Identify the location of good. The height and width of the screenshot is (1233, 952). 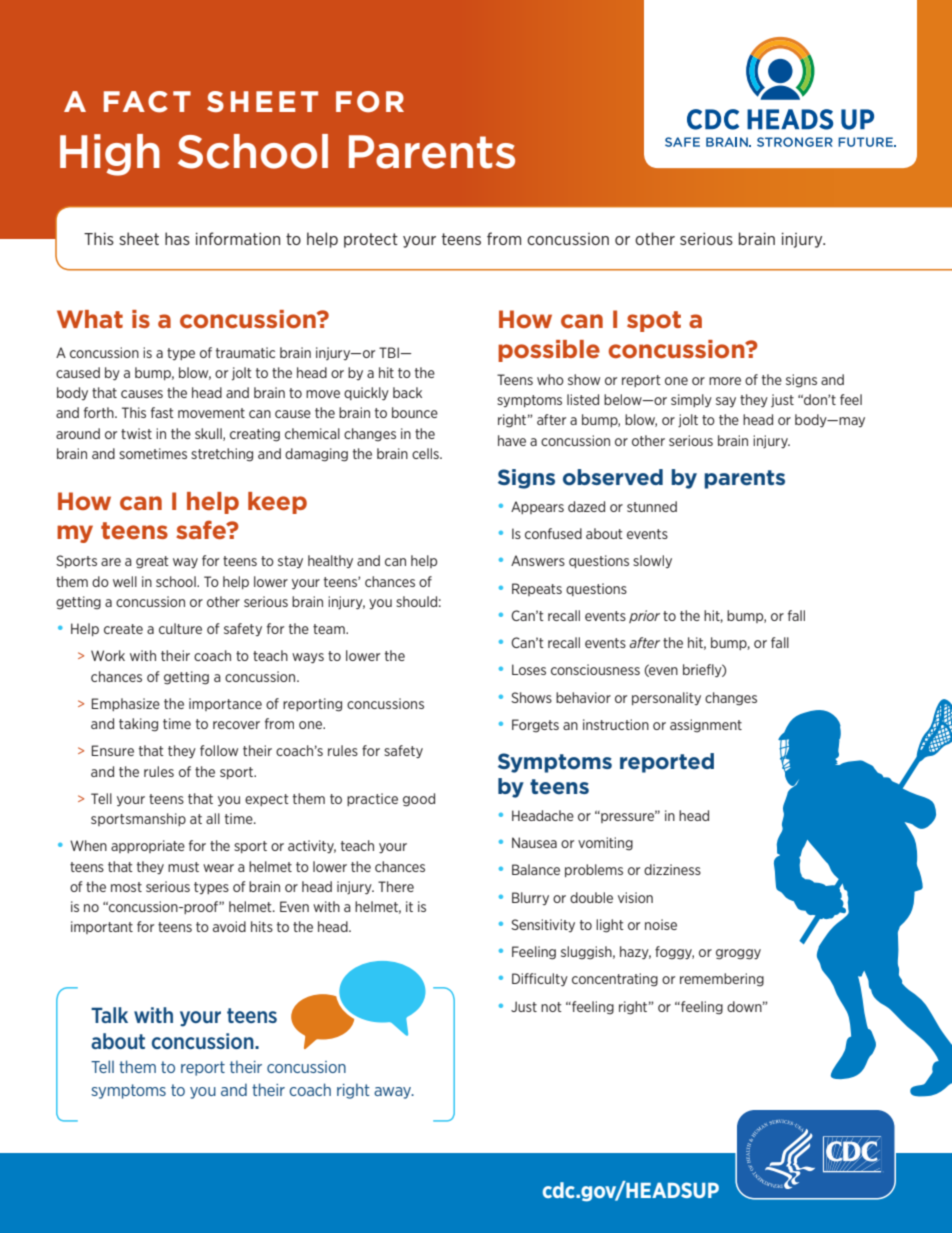
(419, 800).
